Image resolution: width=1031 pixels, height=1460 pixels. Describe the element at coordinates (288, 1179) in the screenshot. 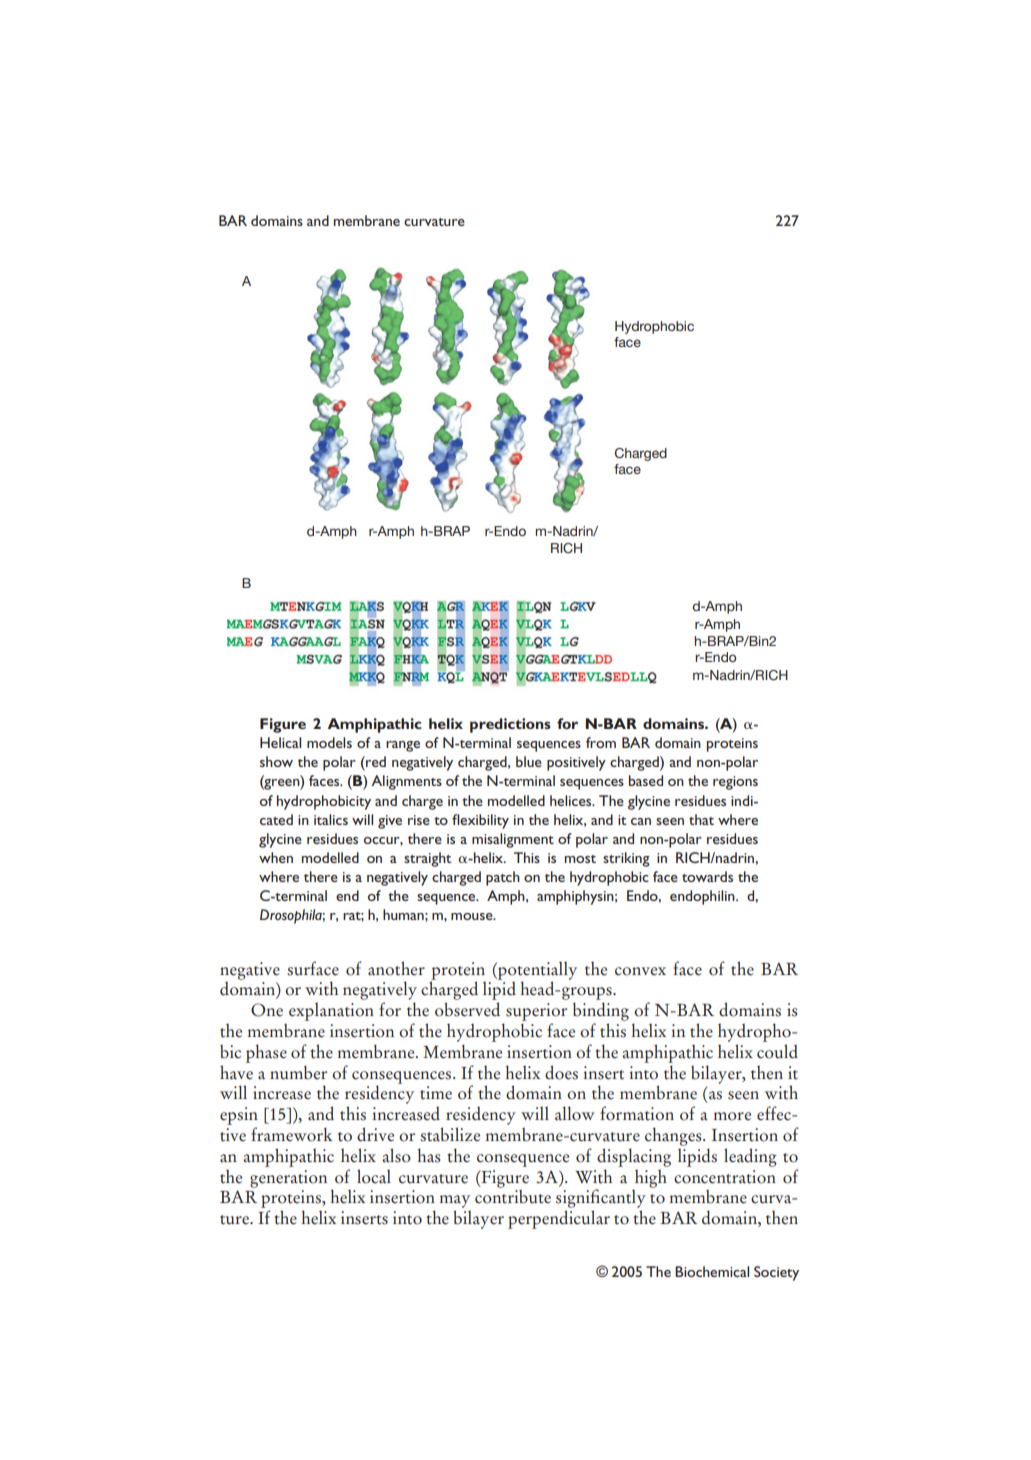

I see `generation` at that location.
